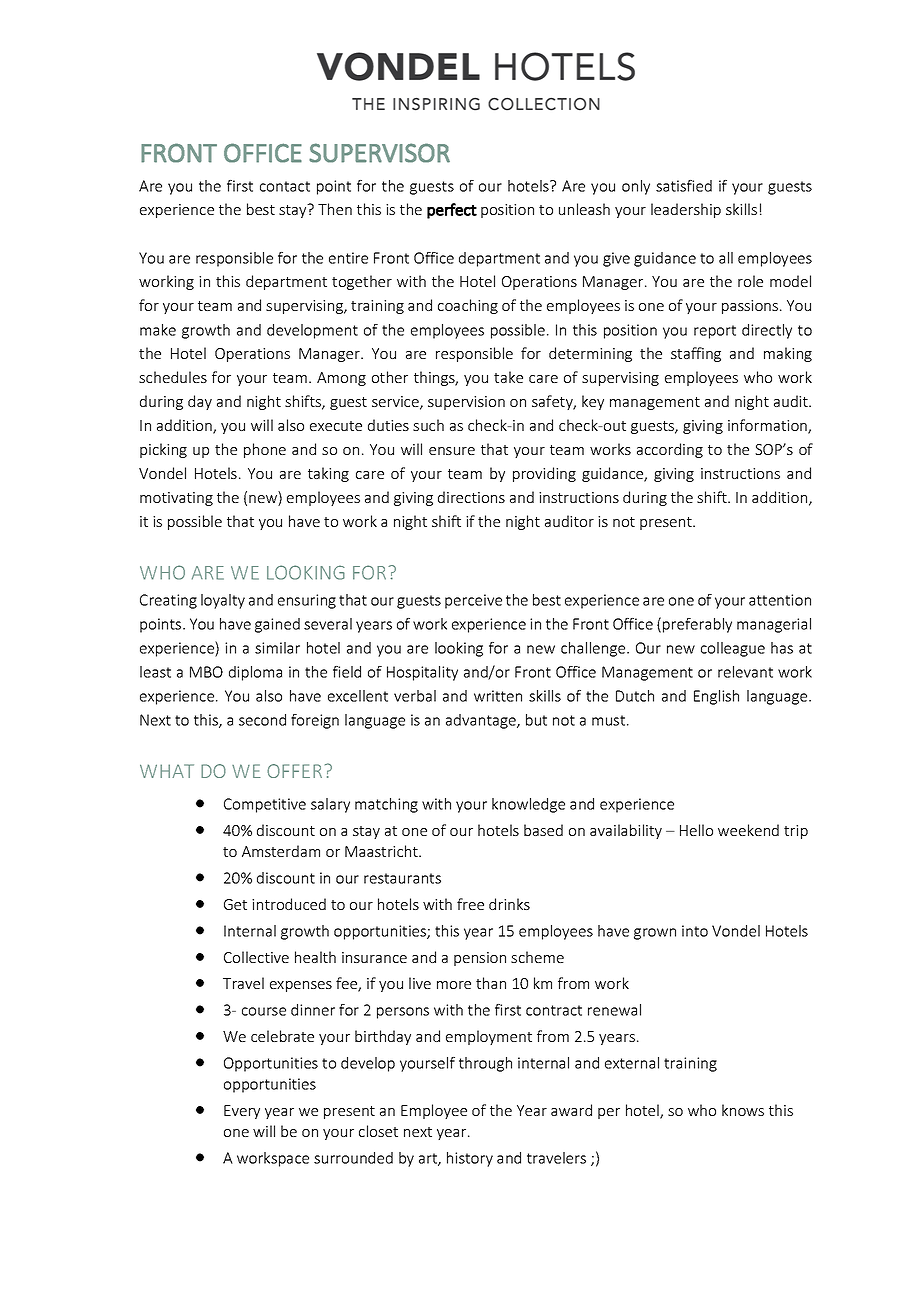 The width and height of the screenshot is (924, 1308). Describe the element at coordinates (733, 649) in the screenshot. I see `colleague` at that location.
